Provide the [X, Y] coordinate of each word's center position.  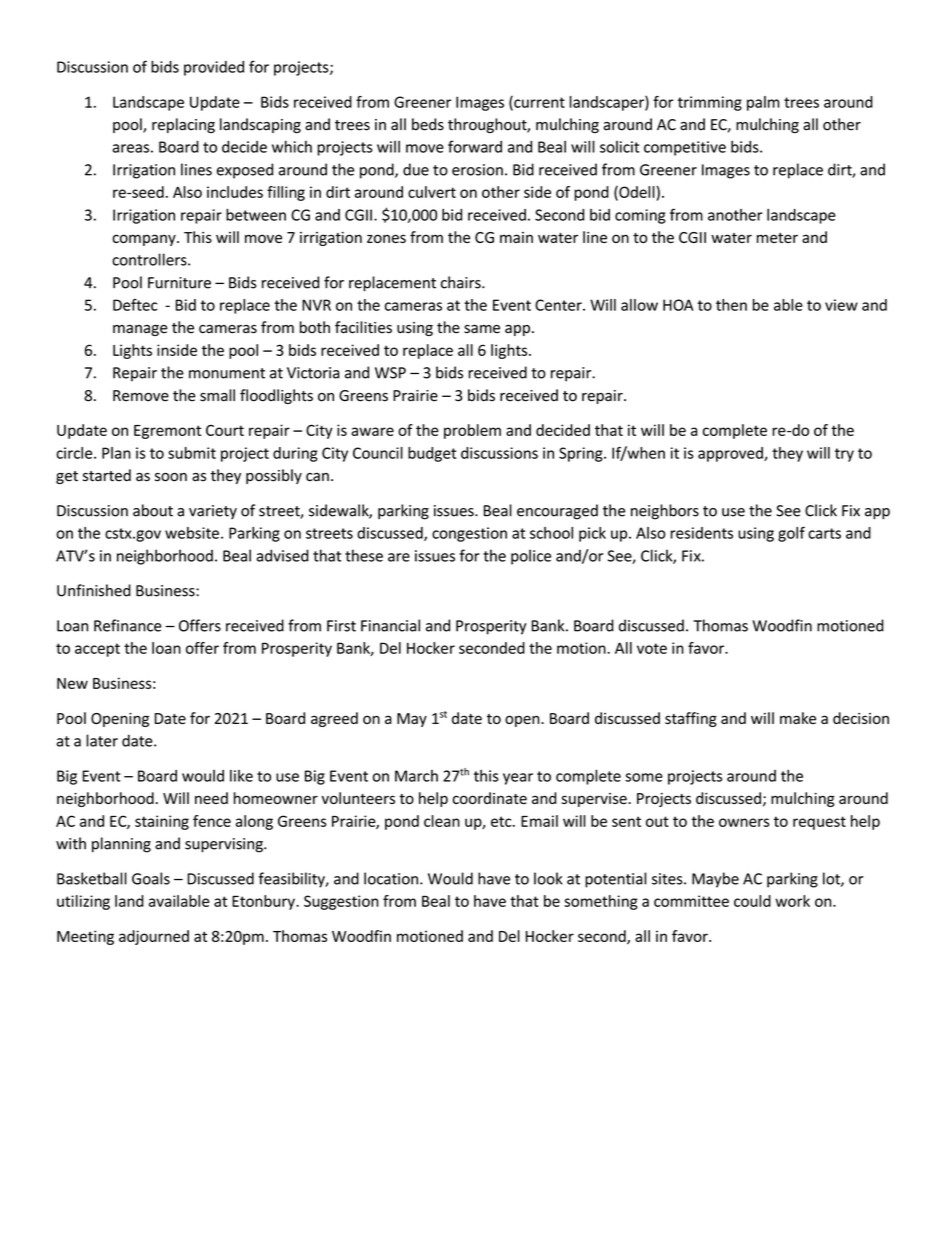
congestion [469, 534]
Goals [151, 878]
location [391, 878]
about [153, 510]
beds [428, 124]
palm [763, 103]
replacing [183, 125]
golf [791, 534]
